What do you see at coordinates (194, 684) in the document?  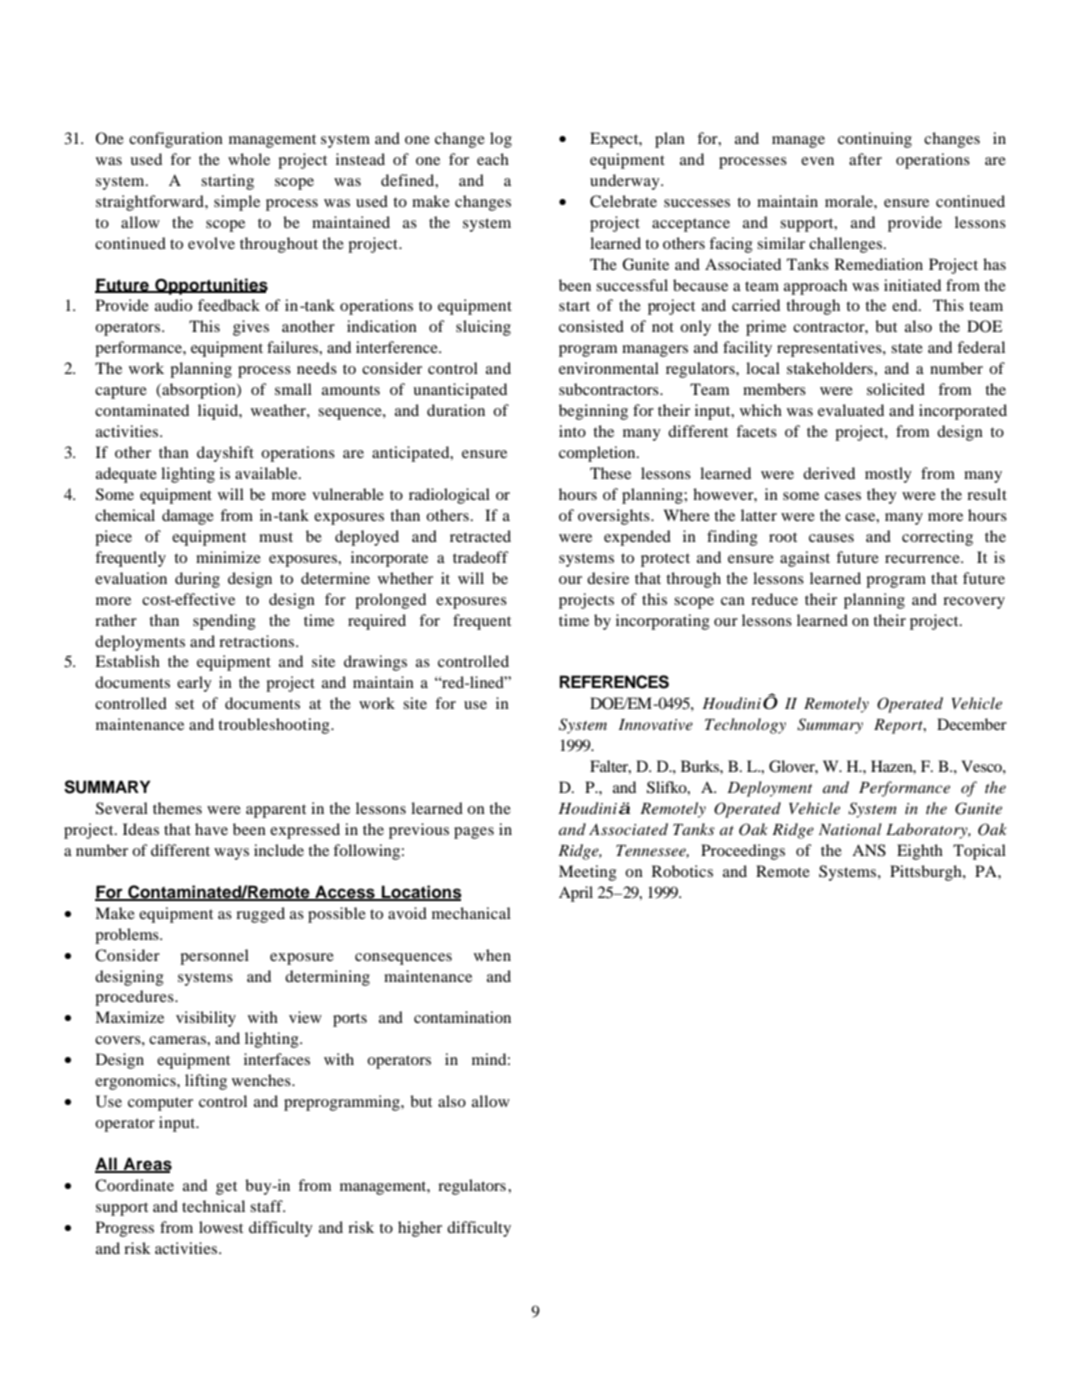 I see `early` at bounding box center [194, 684].
